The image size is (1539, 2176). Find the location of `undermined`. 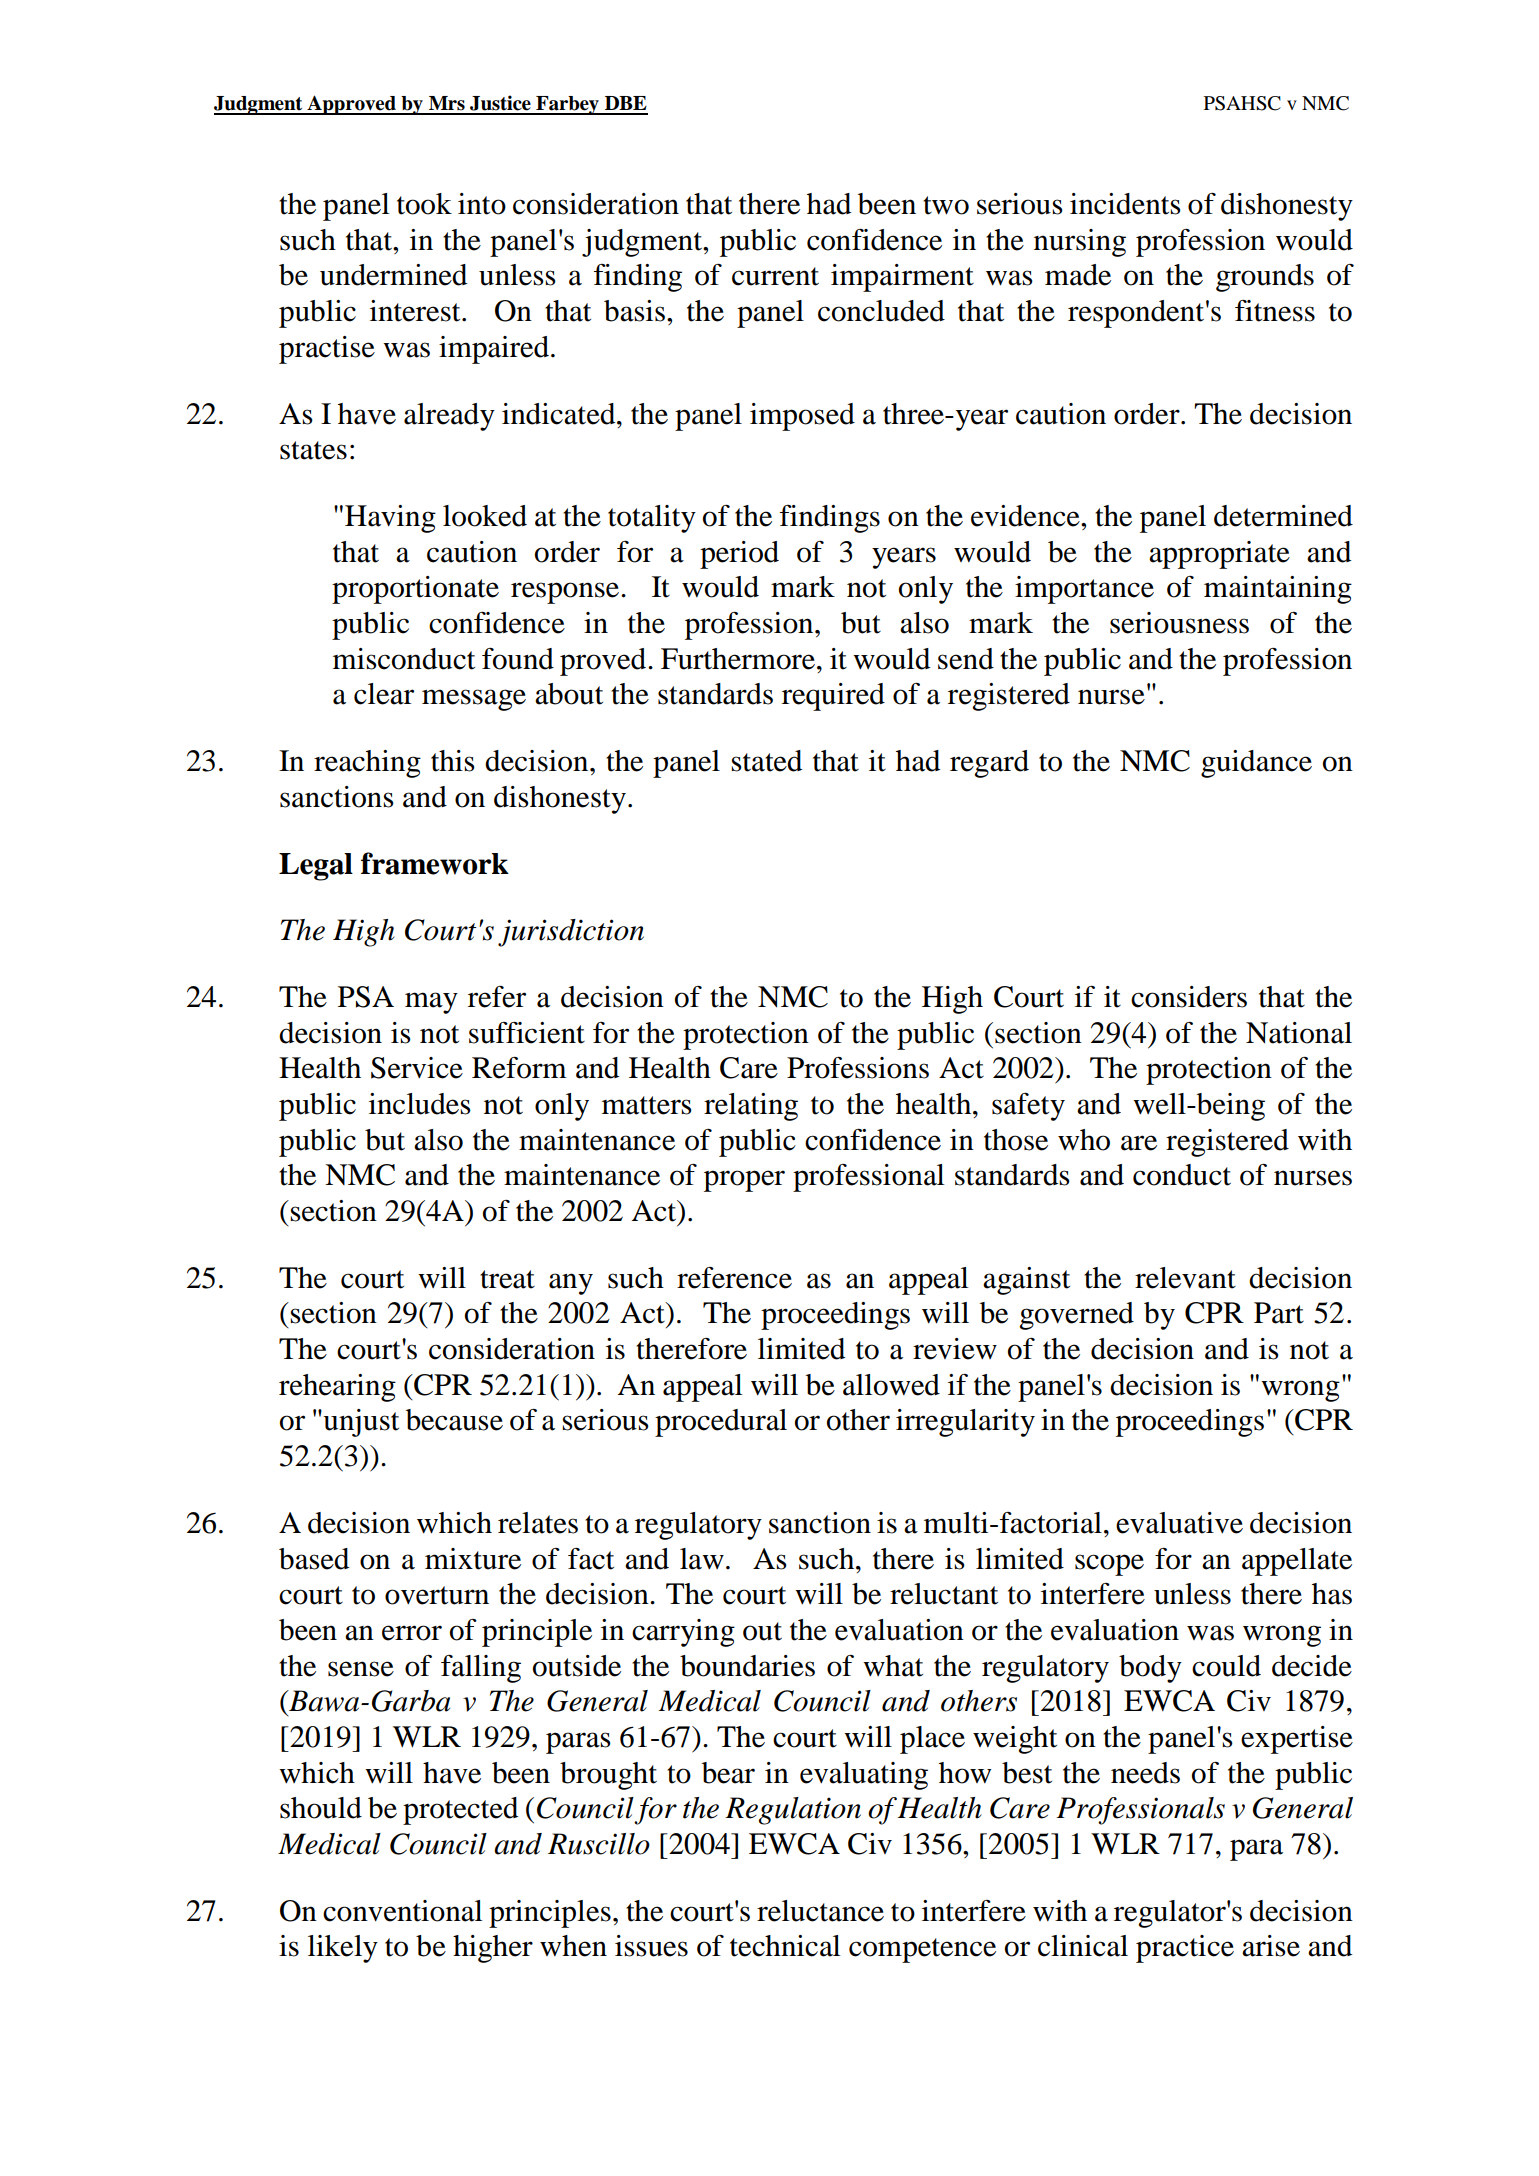

undermined is located at coordinates (393, 275).
